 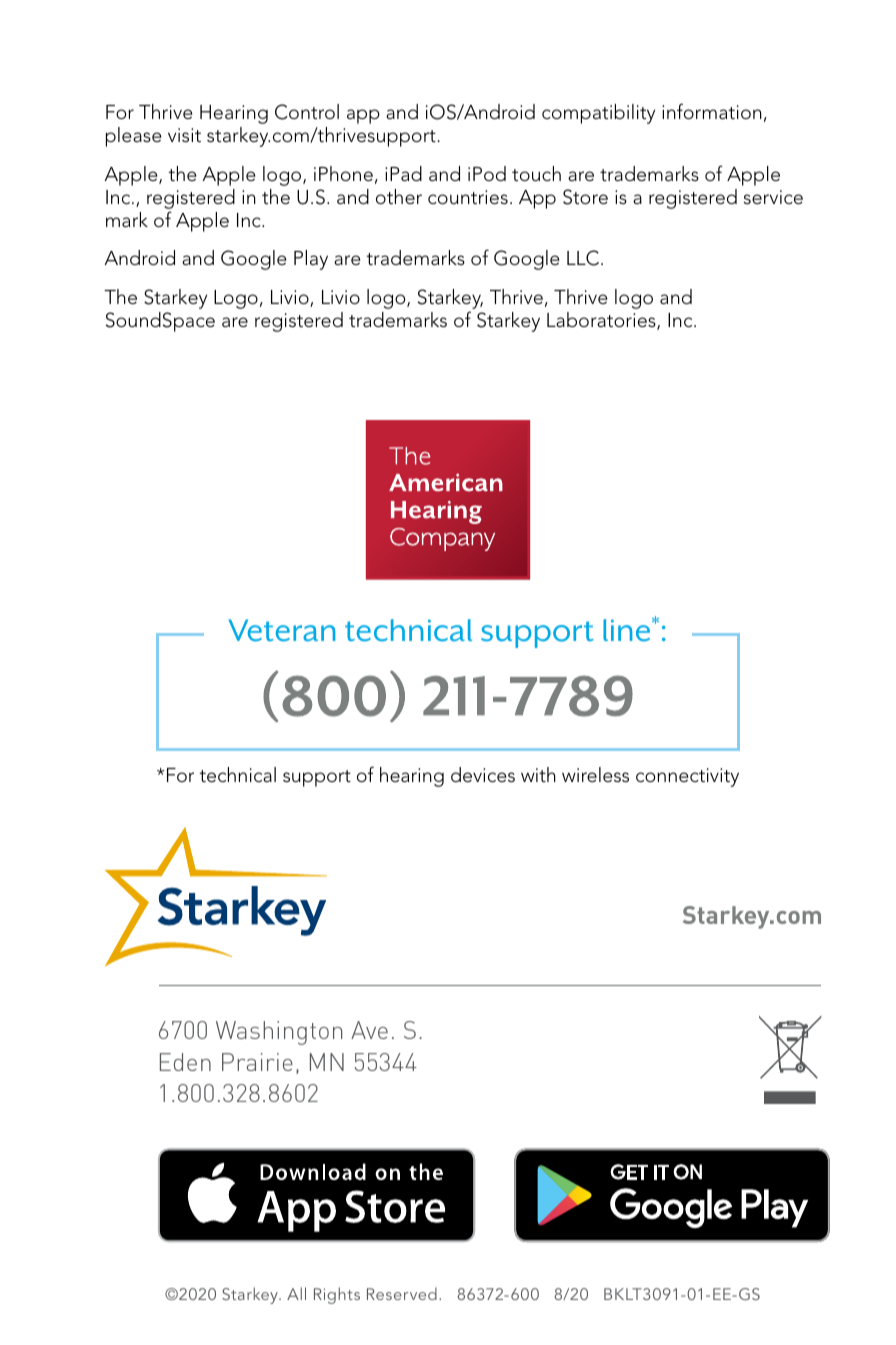 I want to click on connectivity, so click(x=687, y=777).
